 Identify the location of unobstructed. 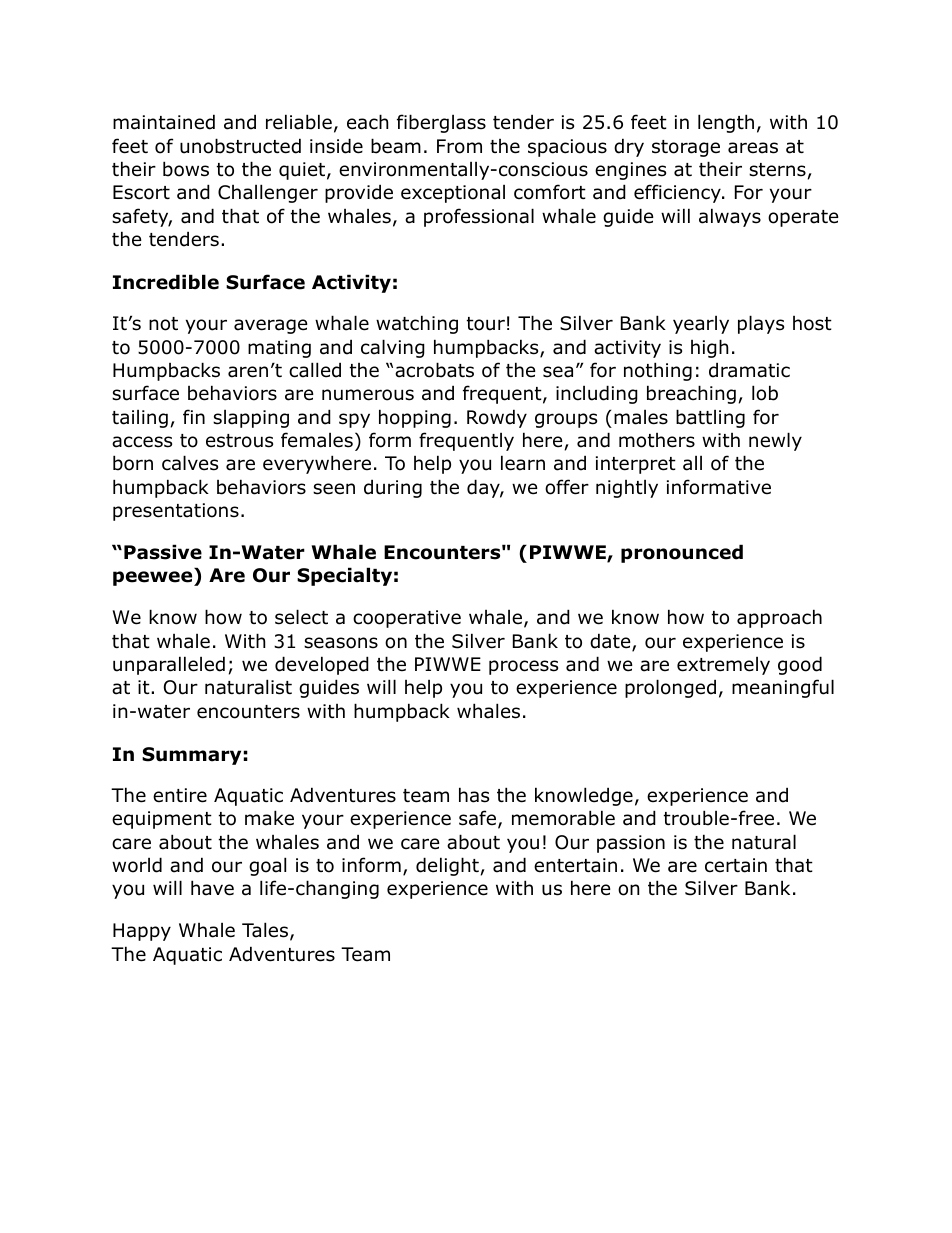
(240, 146).
